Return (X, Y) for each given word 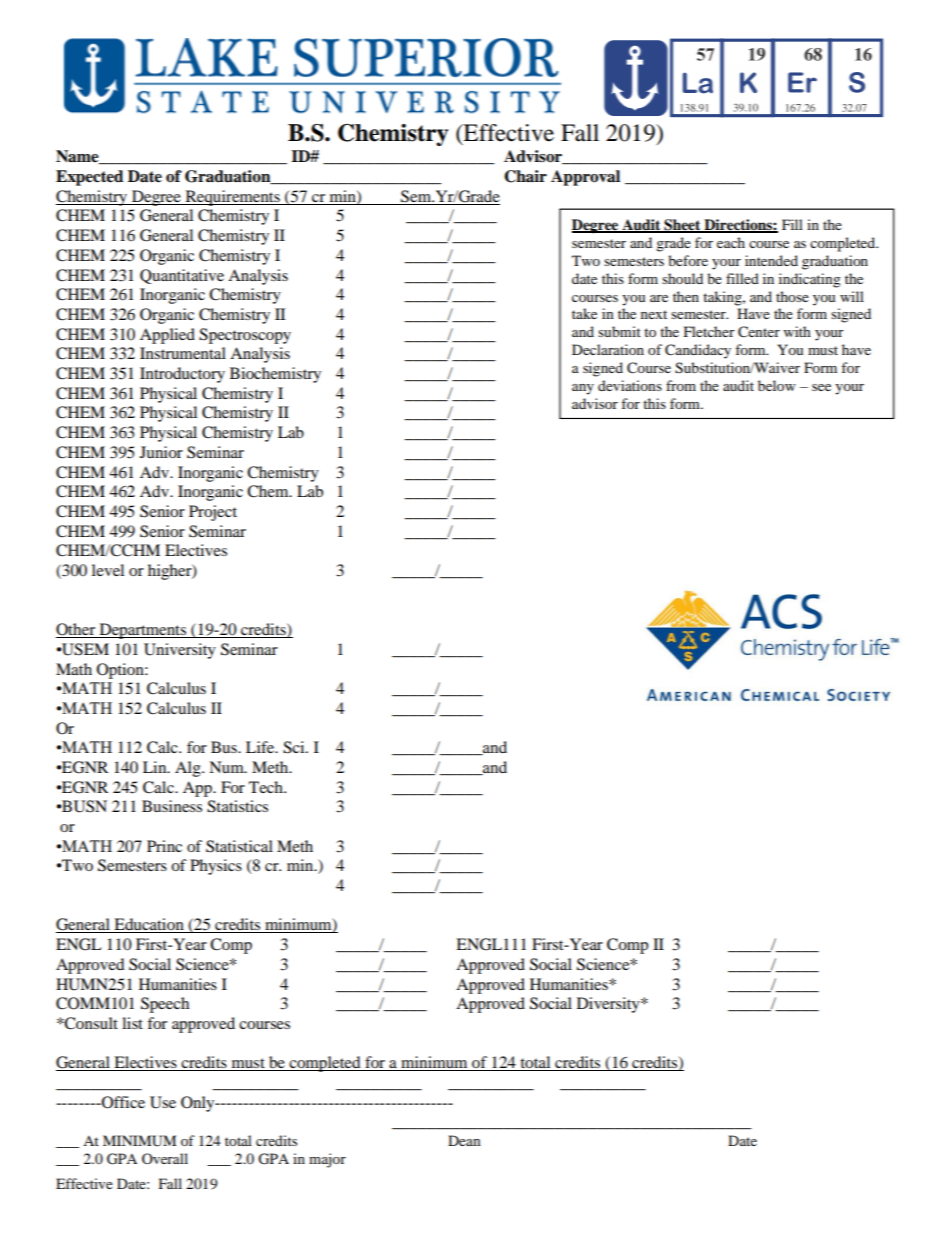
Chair (525, 176)
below (777, 385)
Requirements (232, 198)
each (731, 242)
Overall (165, 1158)
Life (261, 747)
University (180, 651)
